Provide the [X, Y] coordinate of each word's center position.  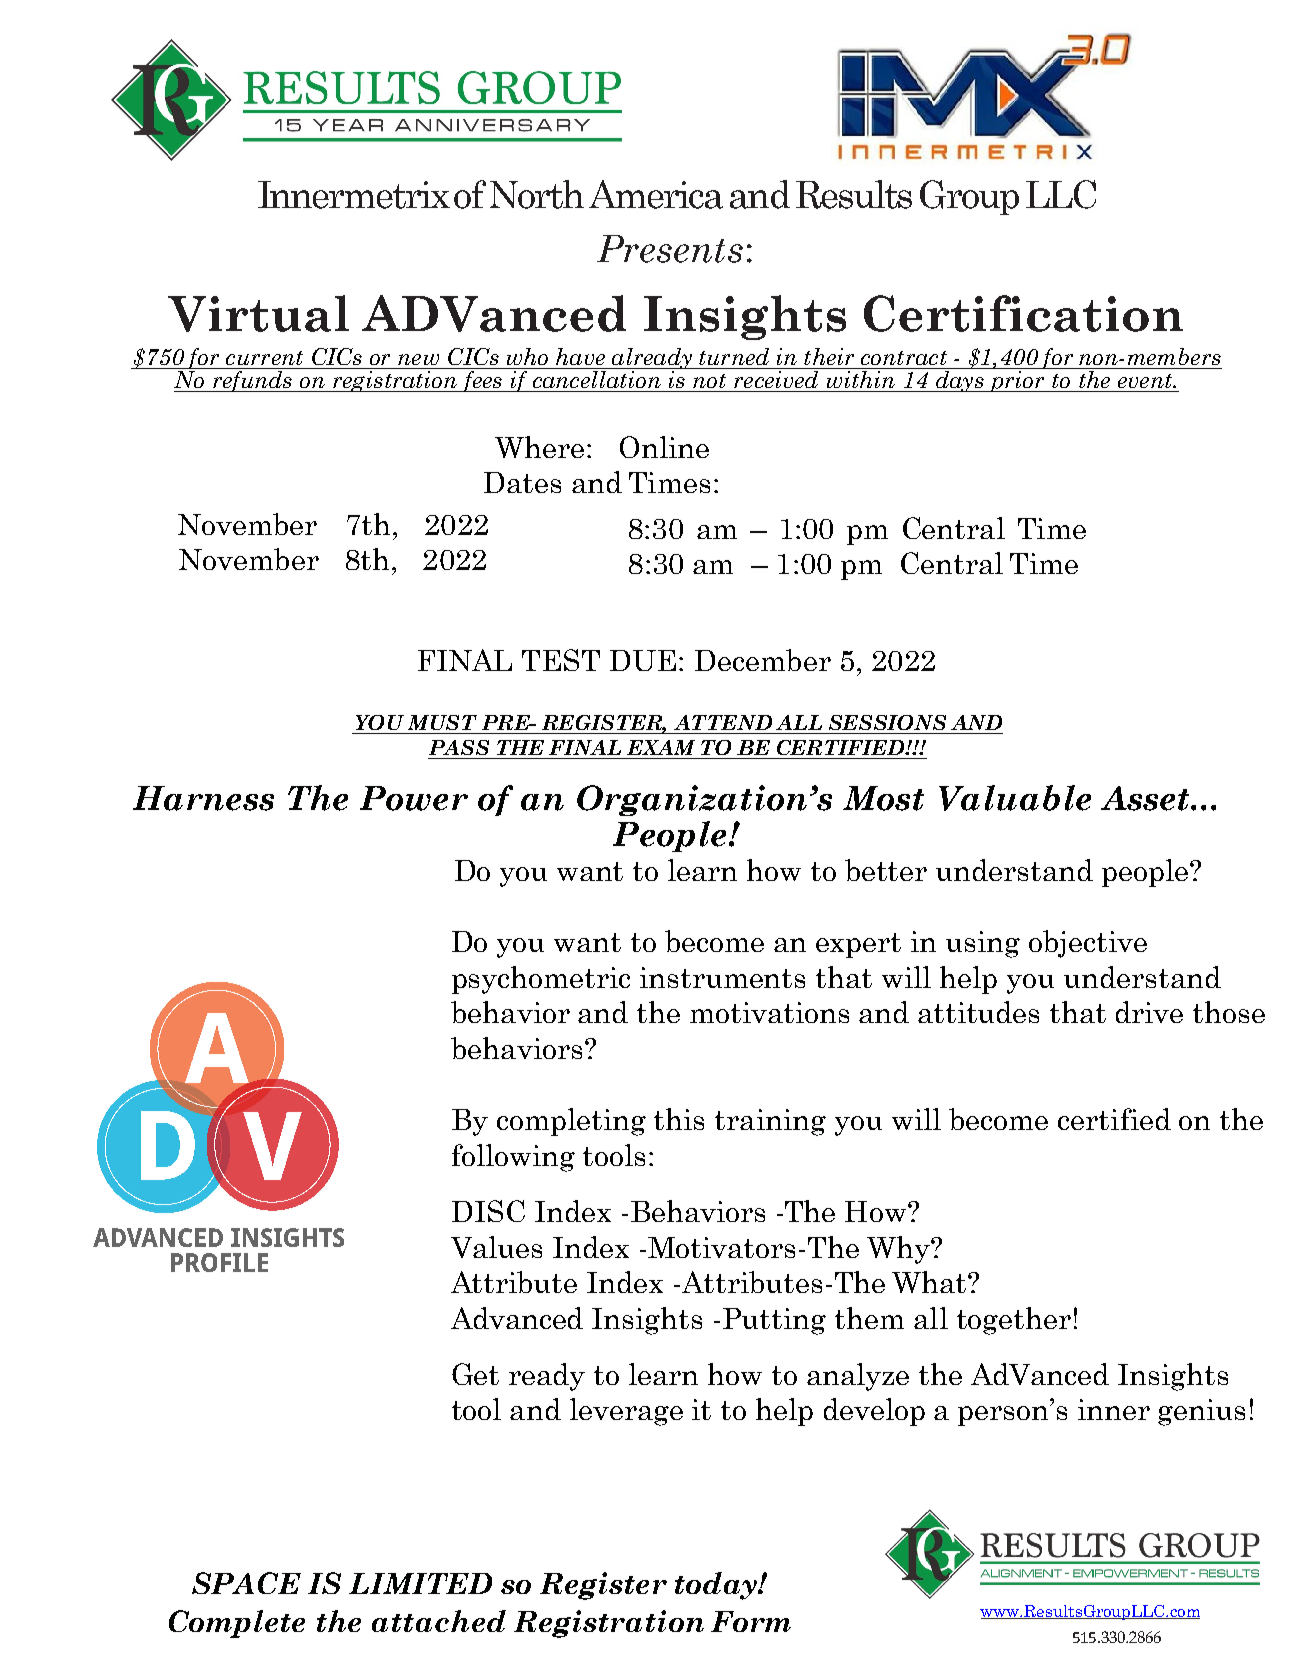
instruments [722, 977]
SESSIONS [887, 722]
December [763, 660]
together [1014, 1321]
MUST [442, 722]
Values [496, 1247]
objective [1088, 944]
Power [414, 798]
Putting [774, 1321]
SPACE [246, 1583]
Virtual [258, 313]
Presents [670, 249]
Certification [1023, 313]
